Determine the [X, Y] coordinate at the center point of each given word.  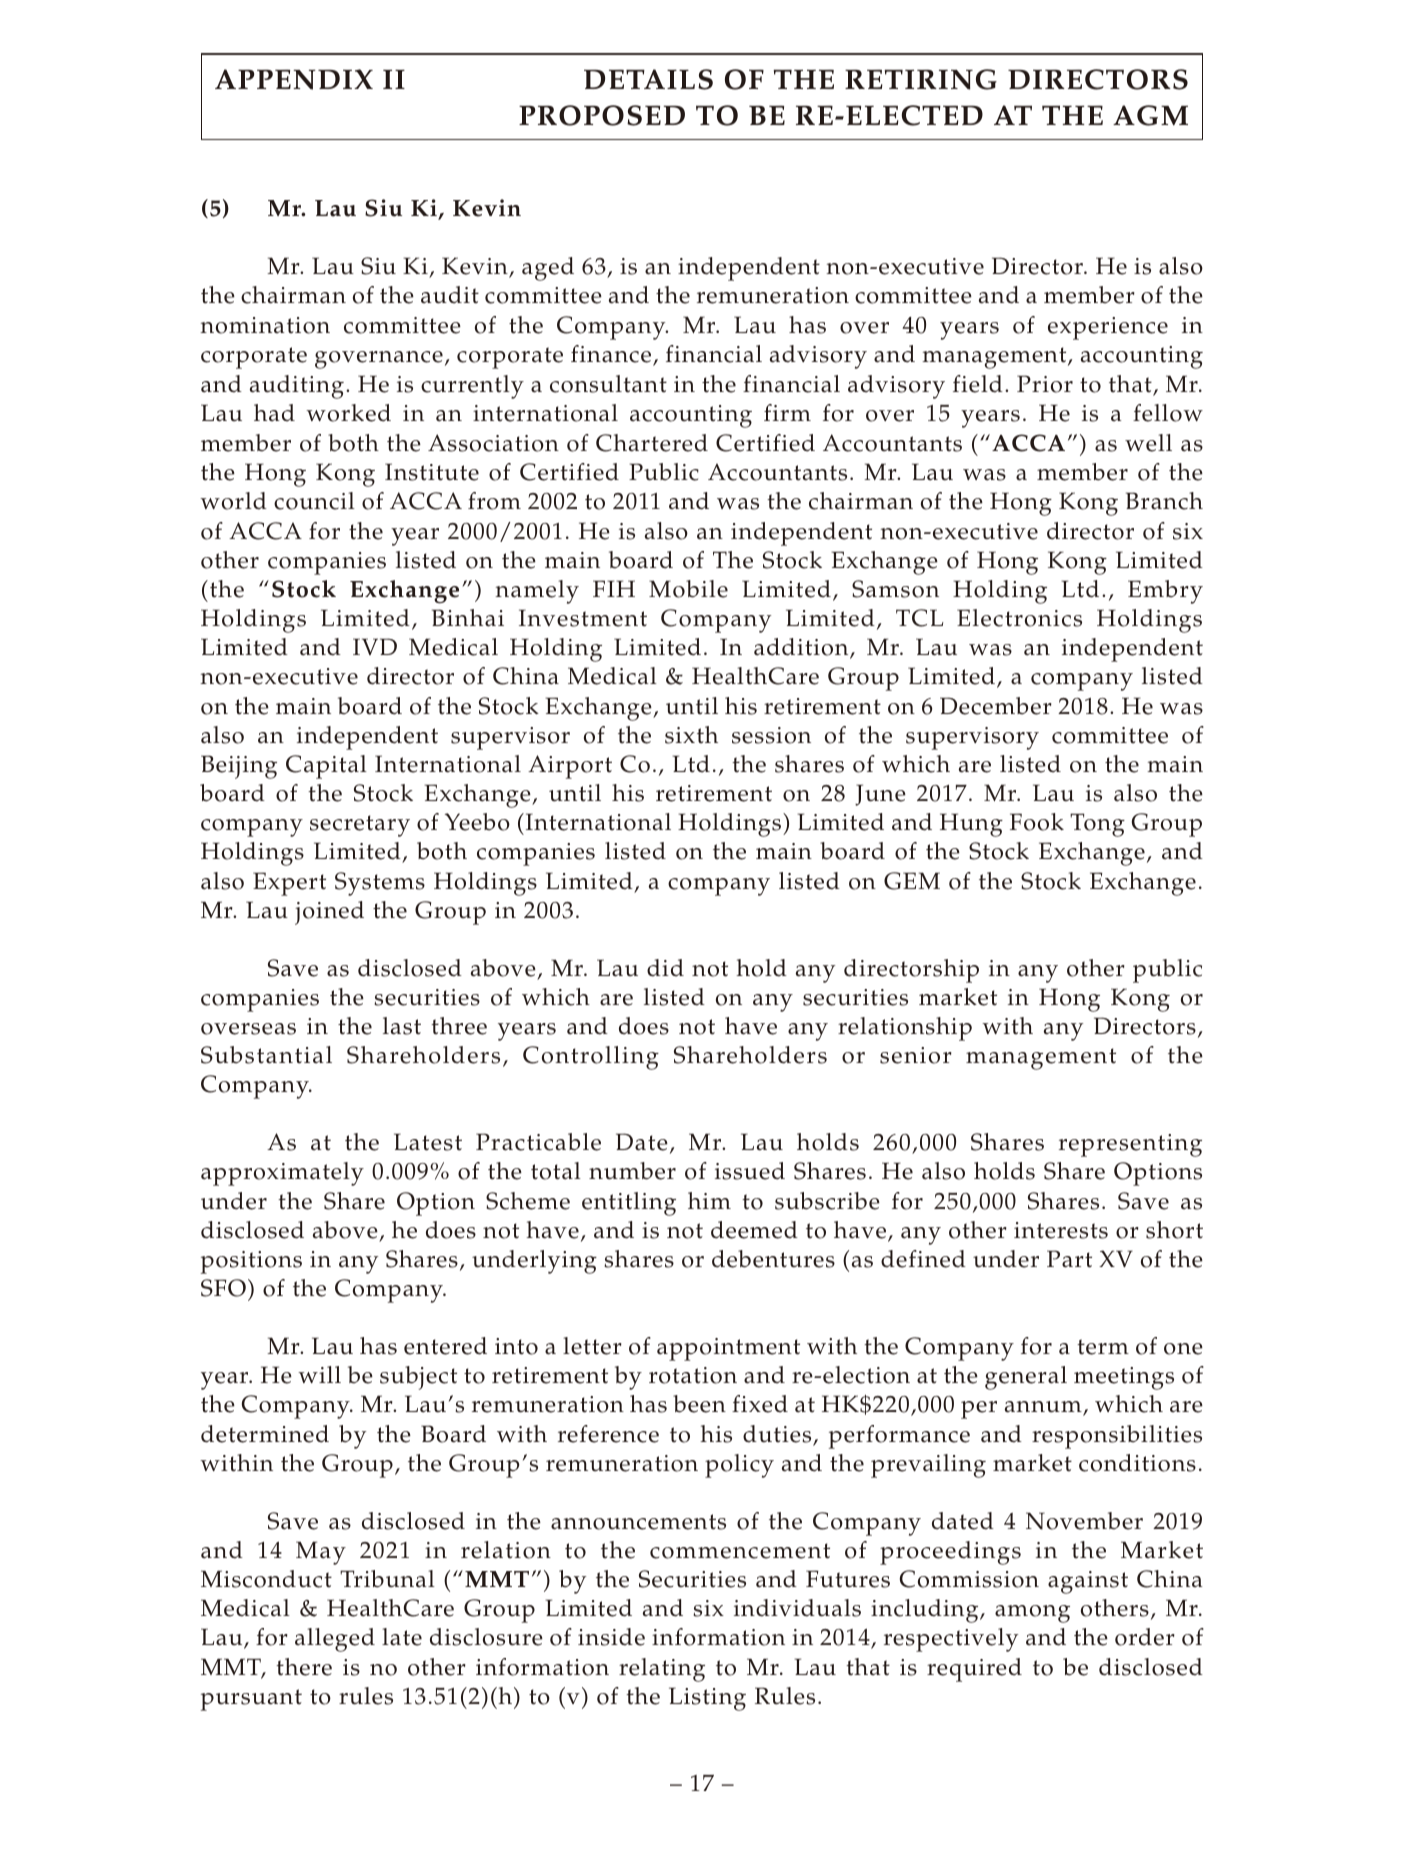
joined [329, 913]
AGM [1150, 115]
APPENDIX [294, 79]
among [1032, 1614]
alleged [335, 1640]
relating [662, 1670]
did [665, 968]
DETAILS [648, 79]
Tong [1097, 825]
